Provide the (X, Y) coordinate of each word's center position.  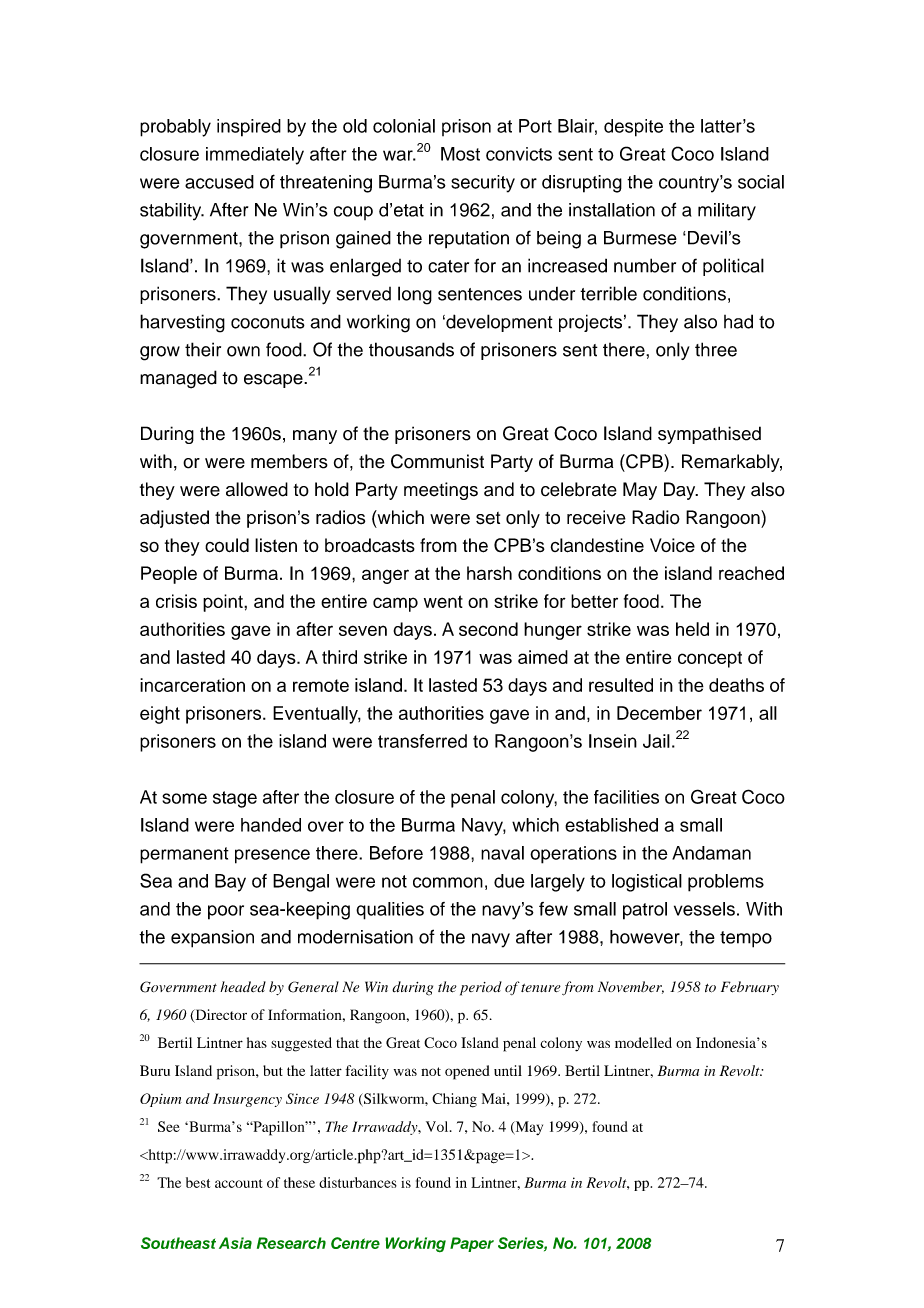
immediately (255, 156)
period (481, 988)
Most (460, 154)
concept (710, 659)
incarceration (192, 685)
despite (633, 128)
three (716, 349)
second (488, 629)
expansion (212, 939)
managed (178, 379)
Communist (437, 461)
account (238, 1183)
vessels (704, 909)
